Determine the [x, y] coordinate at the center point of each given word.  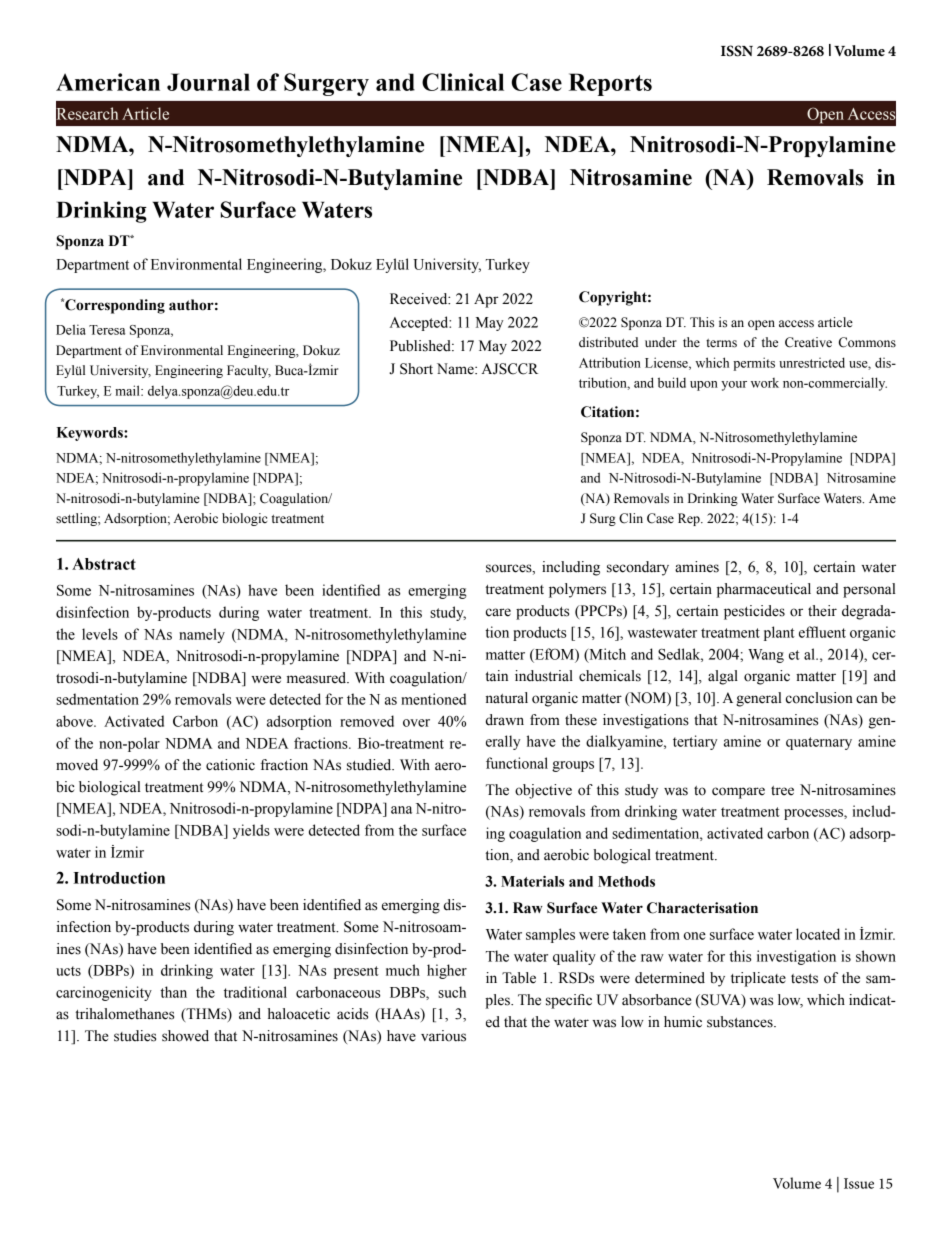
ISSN [737, 51]
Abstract [104, 564]
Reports [610, 84]
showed [185, 1036]
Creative [808, 342]
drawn [505, 720]
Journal [208, 82]
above [75, 721]
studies [135, 1036]
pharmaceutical [764, 590]
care [498, 612]
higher [447, 971]
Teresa [107, 330]
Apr [486, 300]
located [818, 934]
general [759, 699]
